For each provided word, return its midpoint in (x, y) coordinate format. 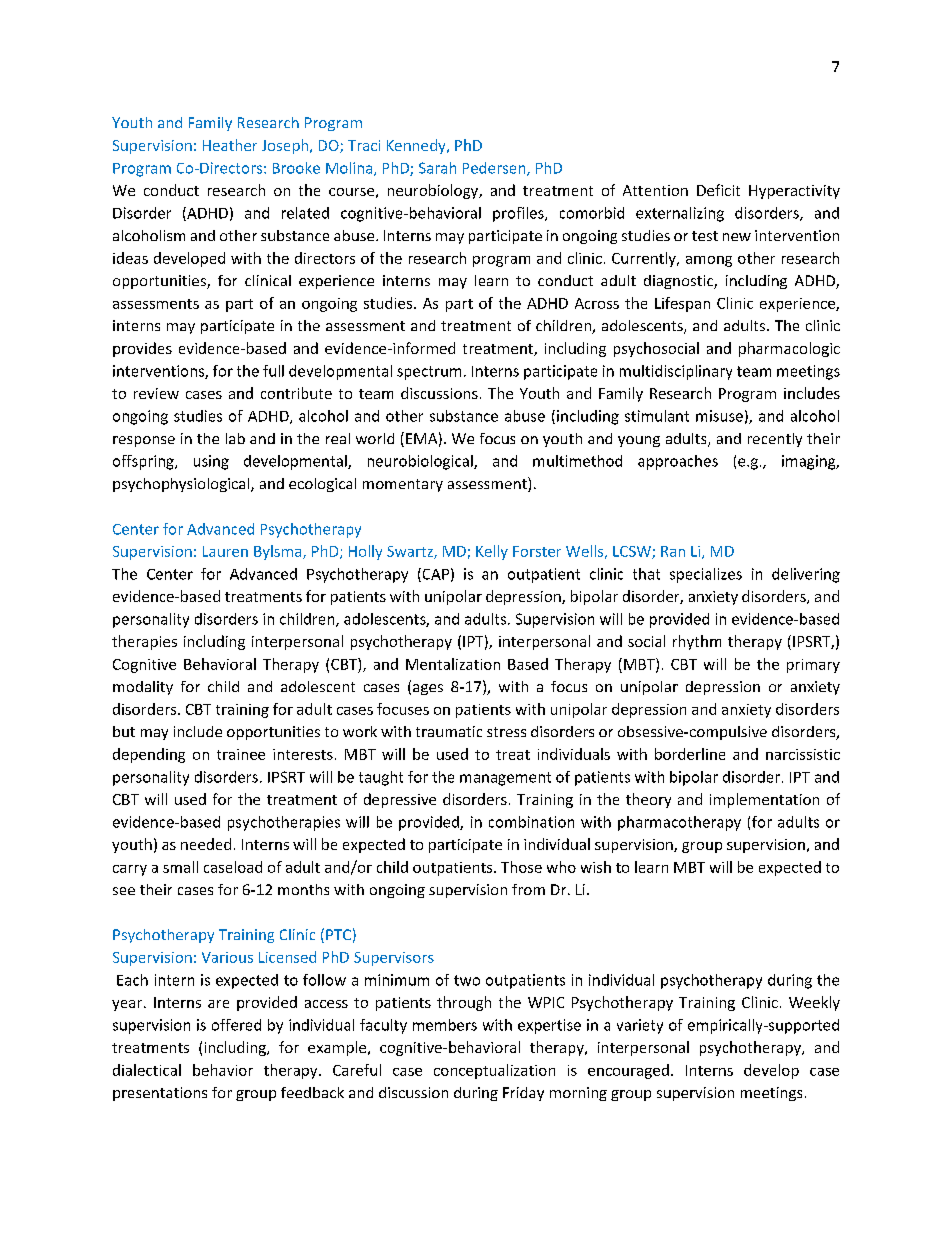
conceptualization (494, 1071)
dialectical (147, 1070)
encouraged (628, 1071)
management (505, 779)
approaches (678, 462)
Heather (230, 145)
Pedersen (495, 169)
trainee (241, 754)
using (211, 462)
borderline (690, 754)
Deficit (718, 190)
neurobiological (421, 462)
